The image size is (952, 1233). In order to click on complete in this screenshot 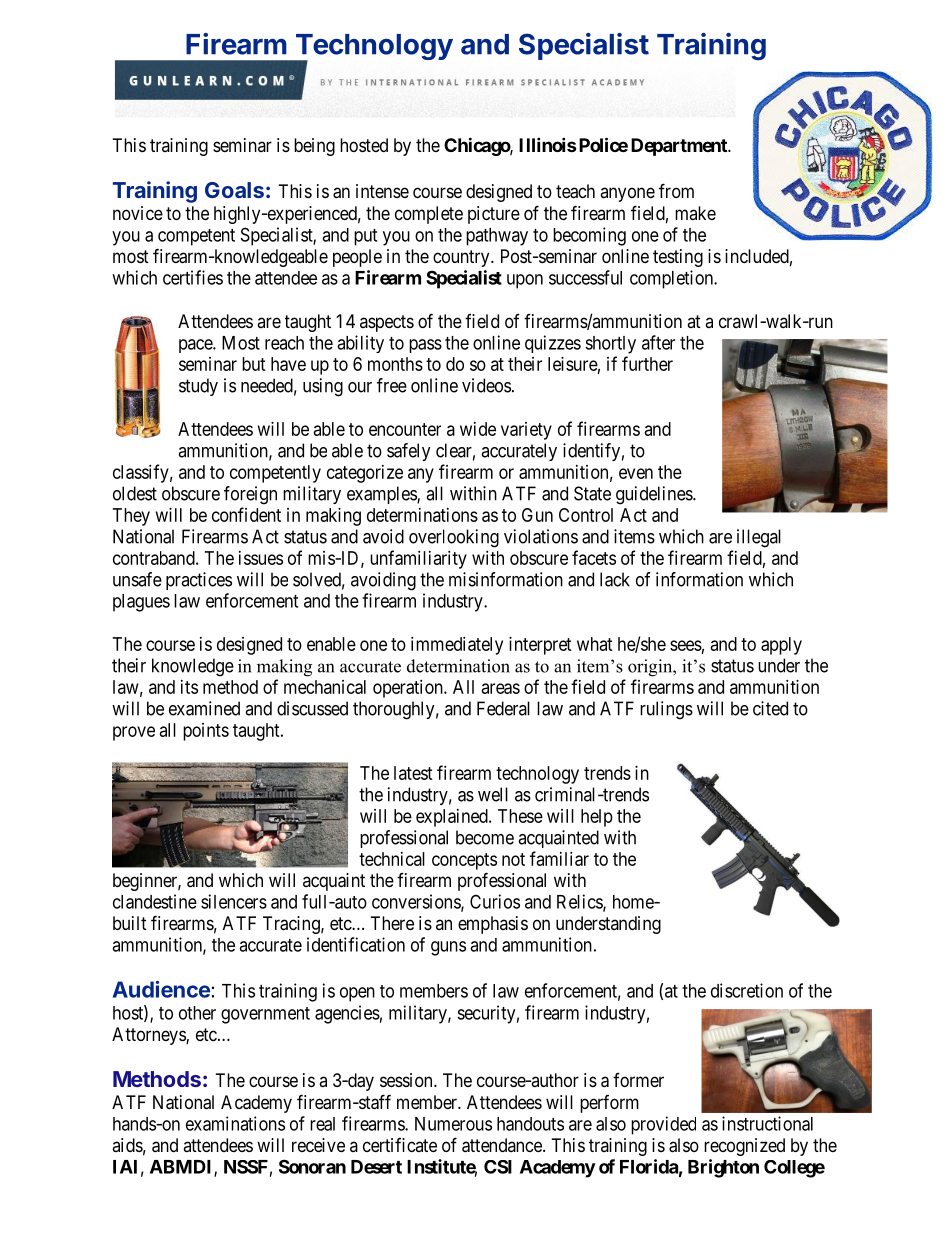, I will do `click(429, 215)`.
